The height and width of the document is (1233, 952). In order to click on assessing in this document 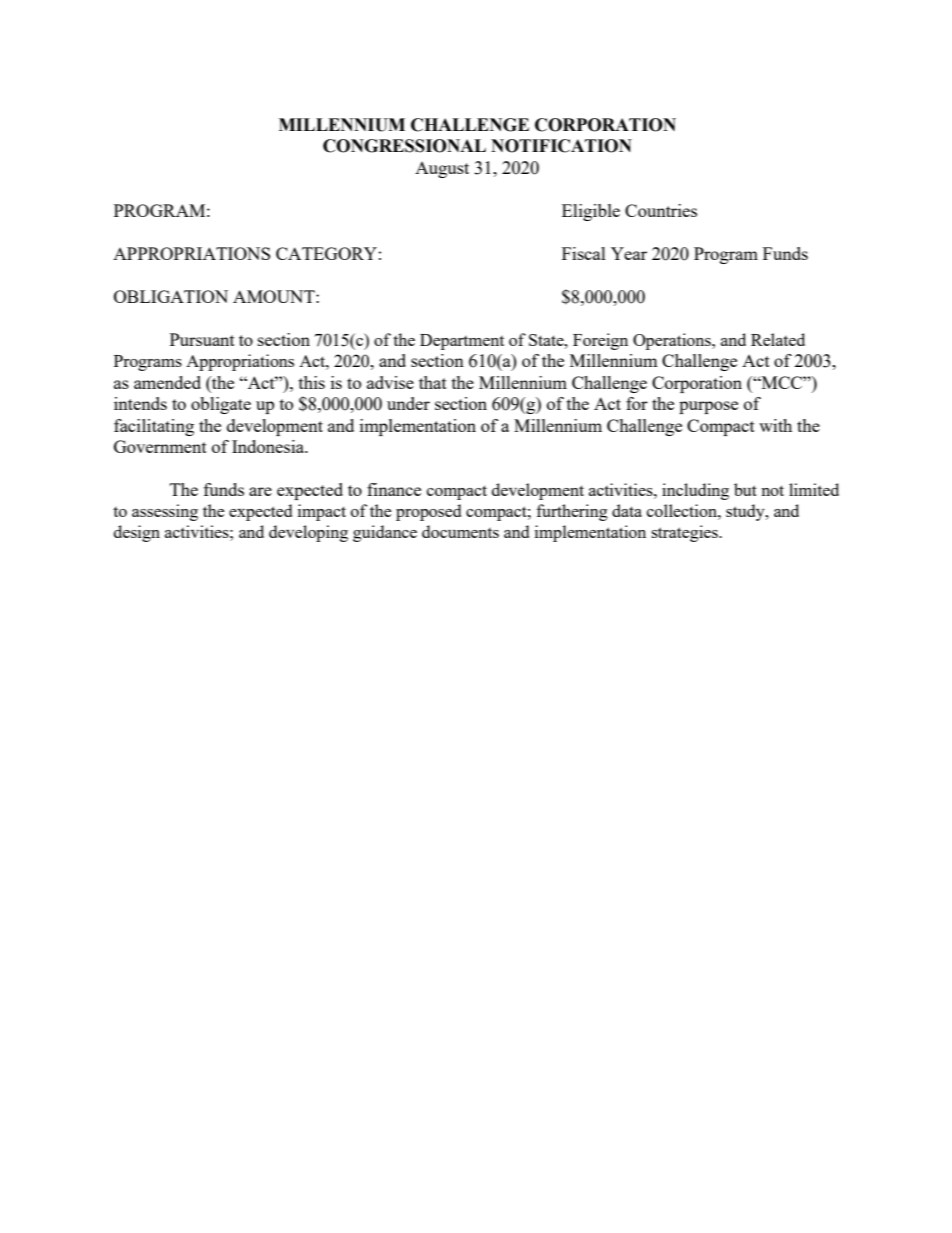, I will do `click(165, 512)`.
